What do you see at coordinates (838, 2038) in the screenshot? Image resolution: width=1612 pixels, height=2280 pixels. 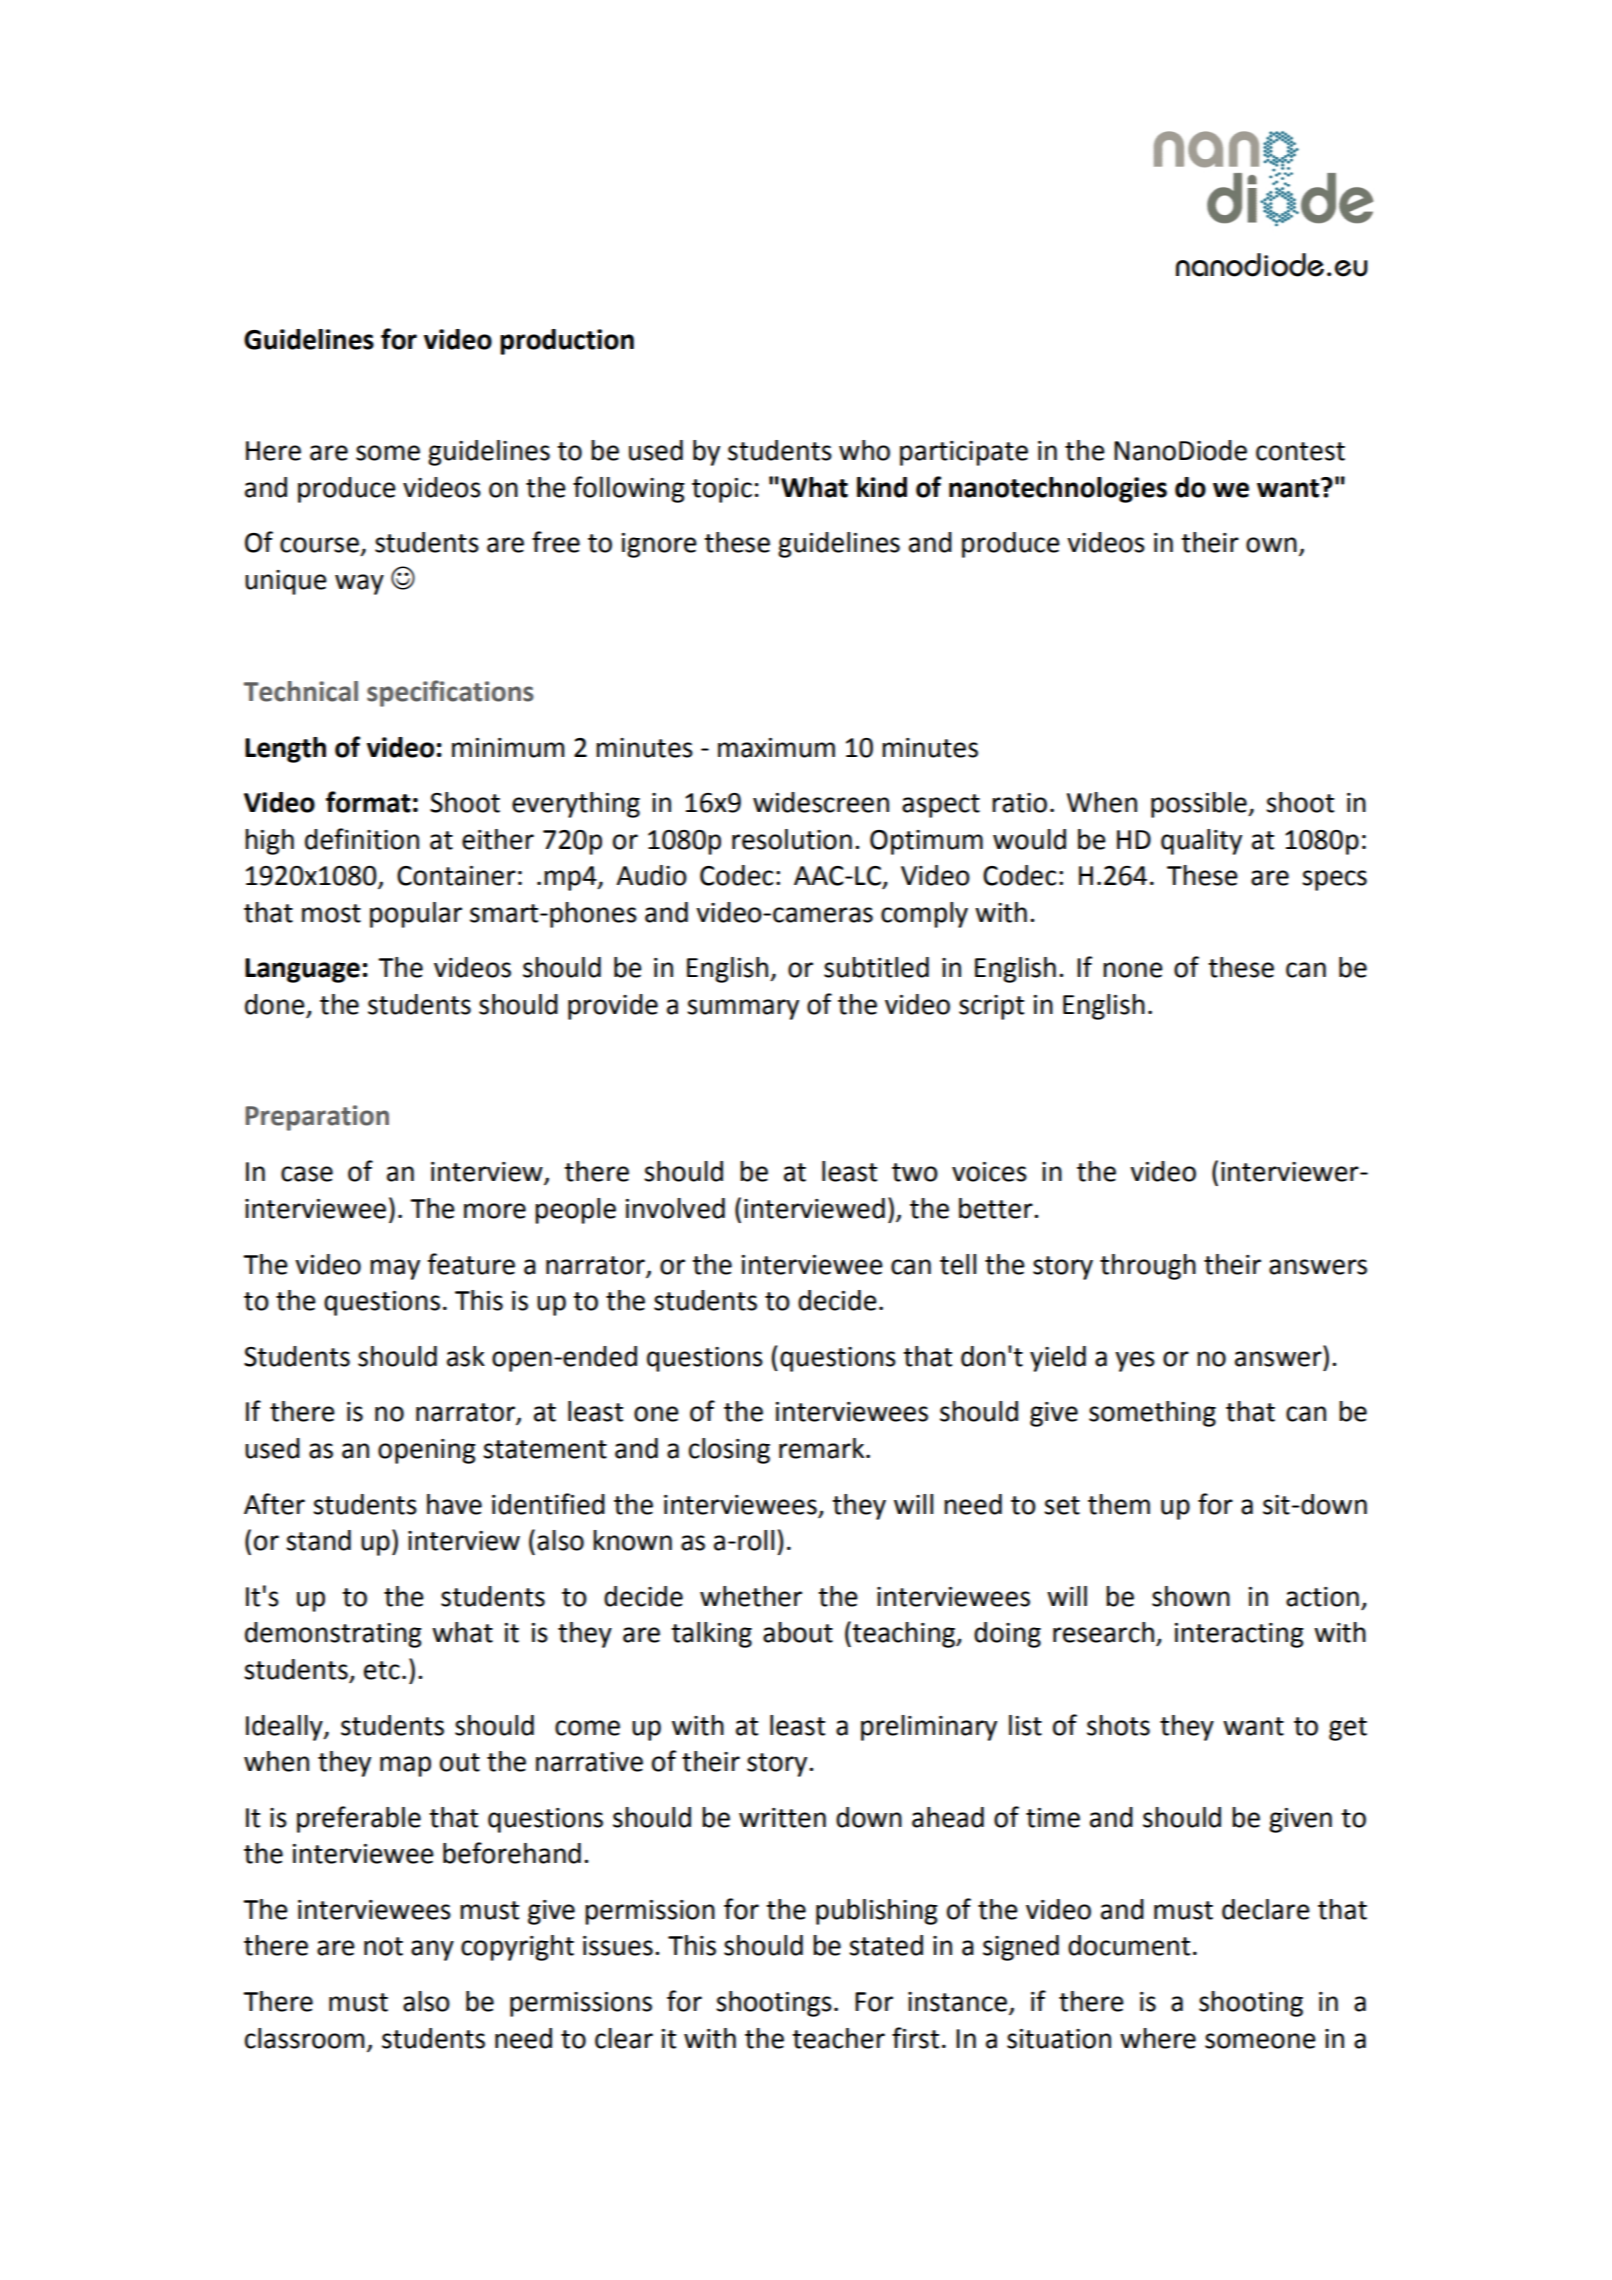 I see `teacher` at bounding box center [838, 2038].
